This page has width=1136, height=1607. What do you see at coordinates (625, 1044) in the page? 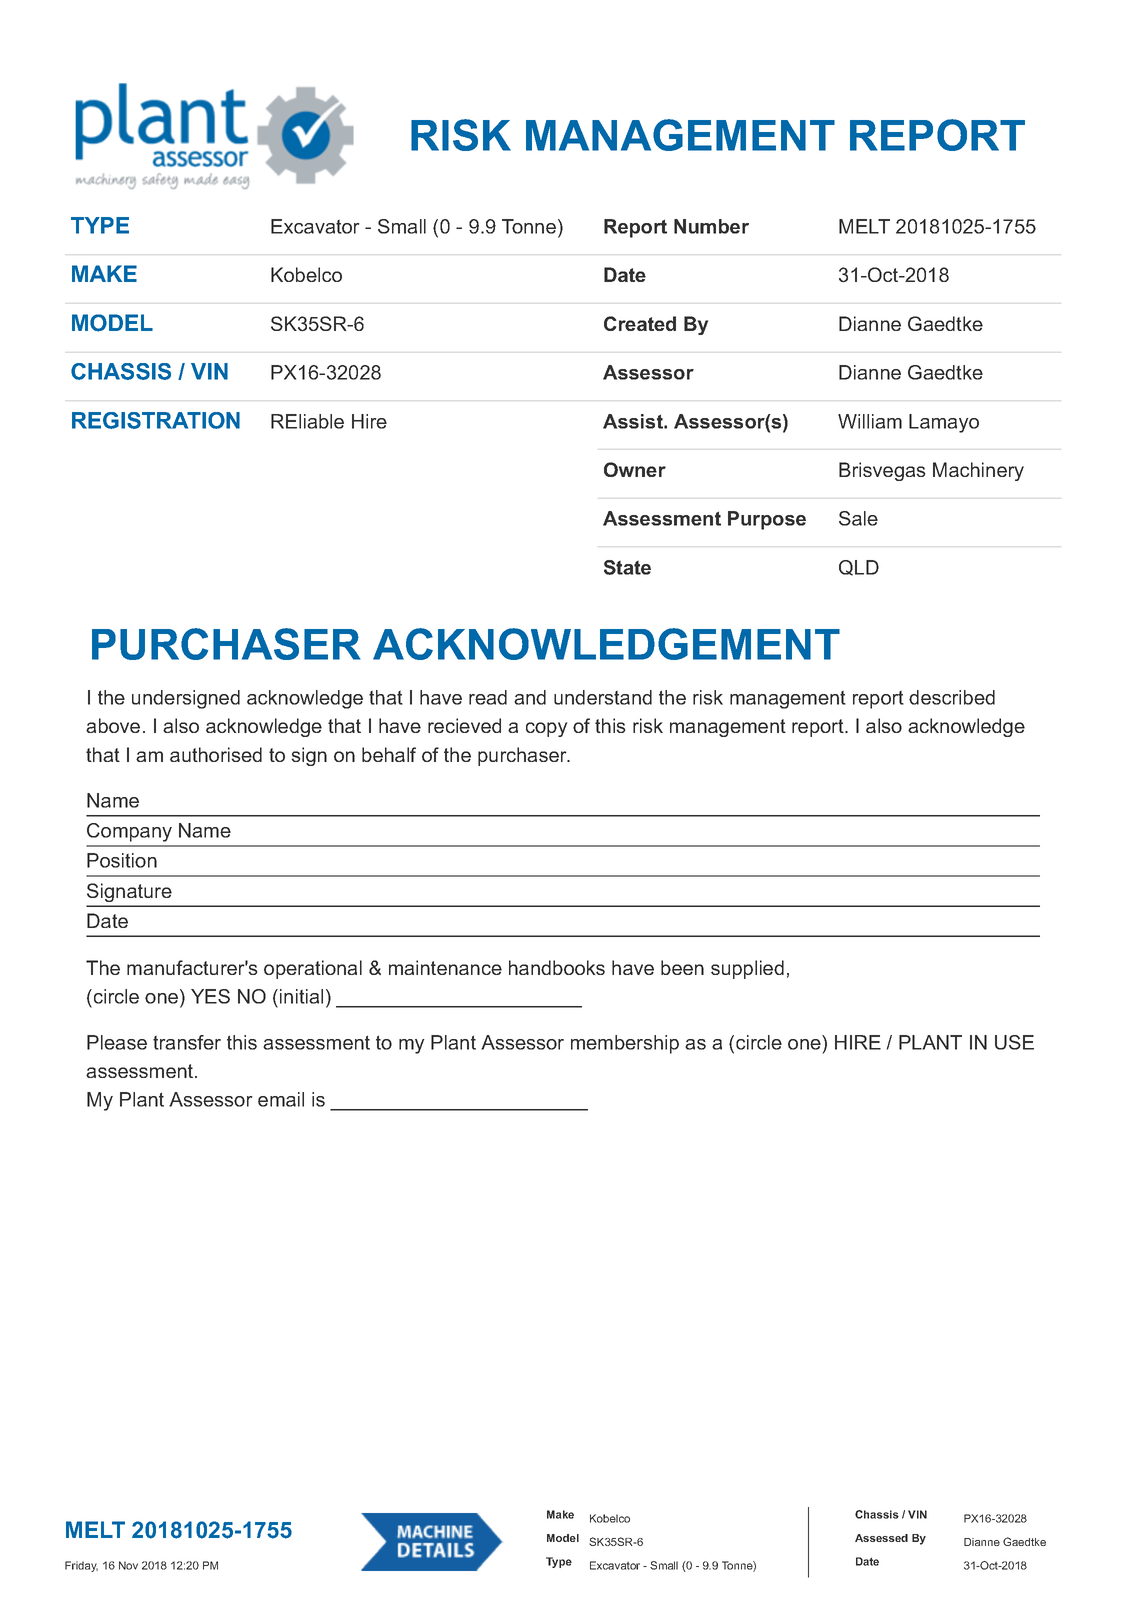
I see `membership` at bounding box center [625, 1044].
